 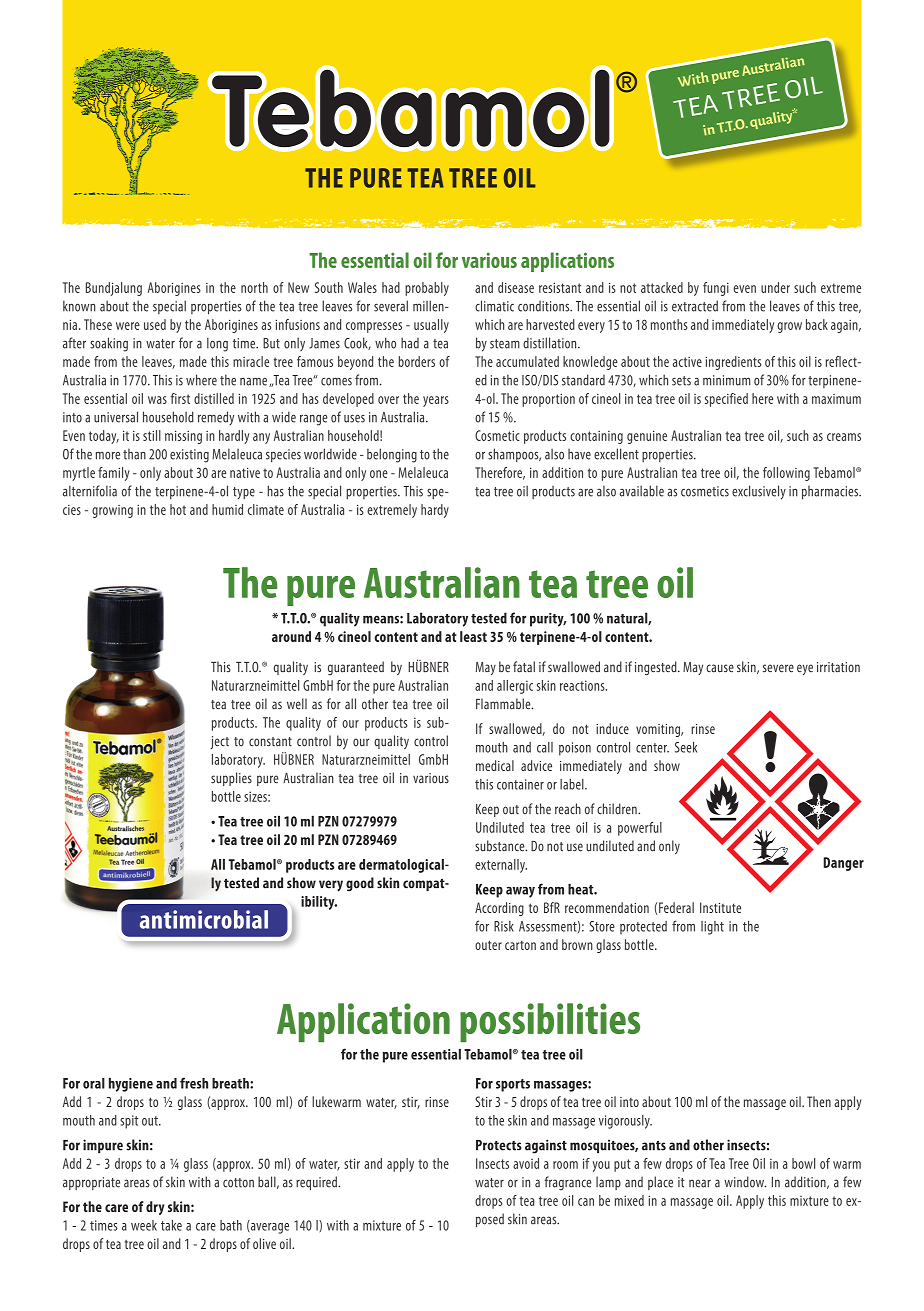 What do you see at coordinates (488, 945) in the screenshot?
I see `outer` at bounding box center [488, 945].
